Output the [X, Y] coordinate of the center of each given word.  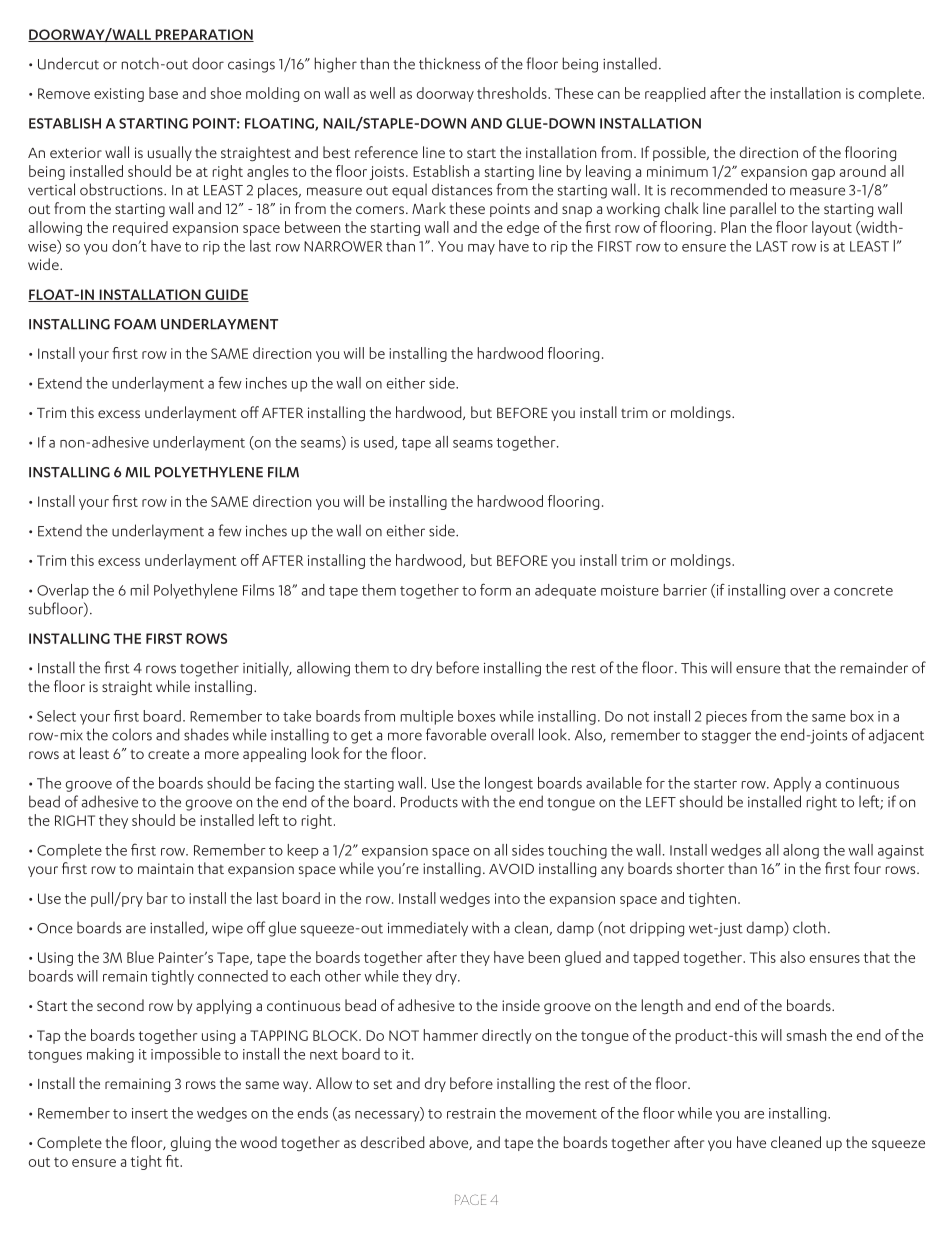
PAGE [470, 1199]
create [168, 754]
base [163, 93]
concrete [863, 591]
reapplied [675, 94]
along [801, 851]
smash [806, 1035]
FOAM [135, 324]
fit [173, 1161]
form [495, 589]
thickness [449, 63]
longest [509, 784]
